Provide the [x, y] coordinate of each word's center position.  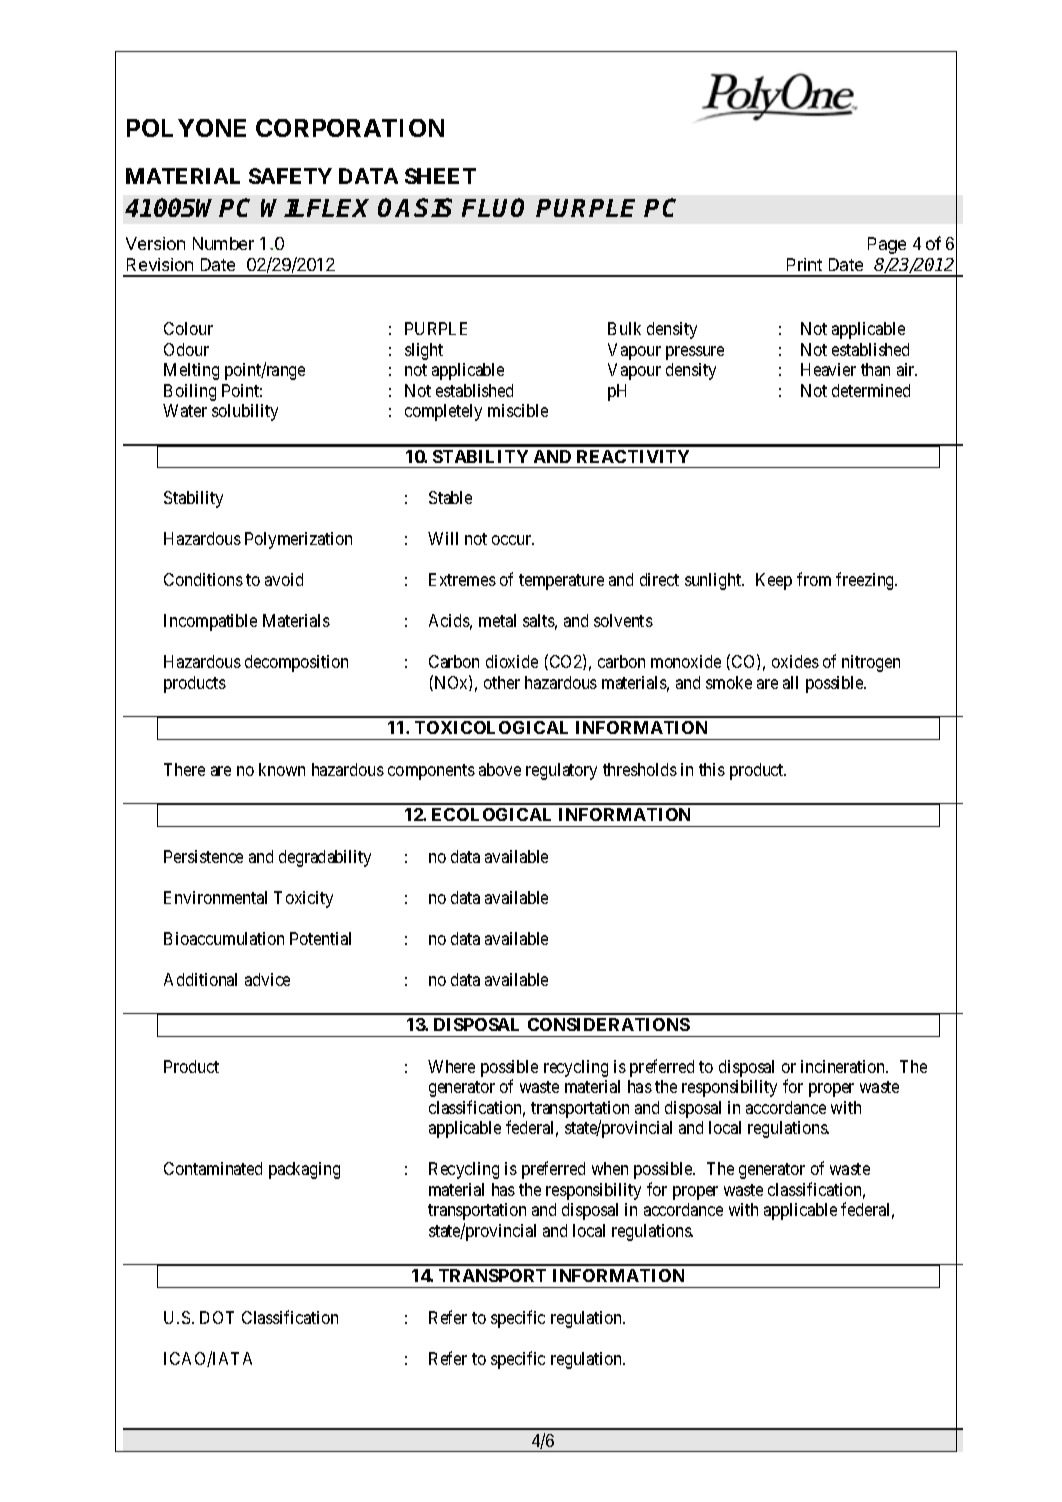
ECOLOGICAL [491, 814]
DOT [217, 1317]
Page [887, 245]
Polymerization [298, 540]
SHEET [440, 176]
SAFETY [290, 176]
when [610, 1168]
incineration [844, 1066]
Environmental [215, 897]
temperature [561, 582]
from [814, 579]
